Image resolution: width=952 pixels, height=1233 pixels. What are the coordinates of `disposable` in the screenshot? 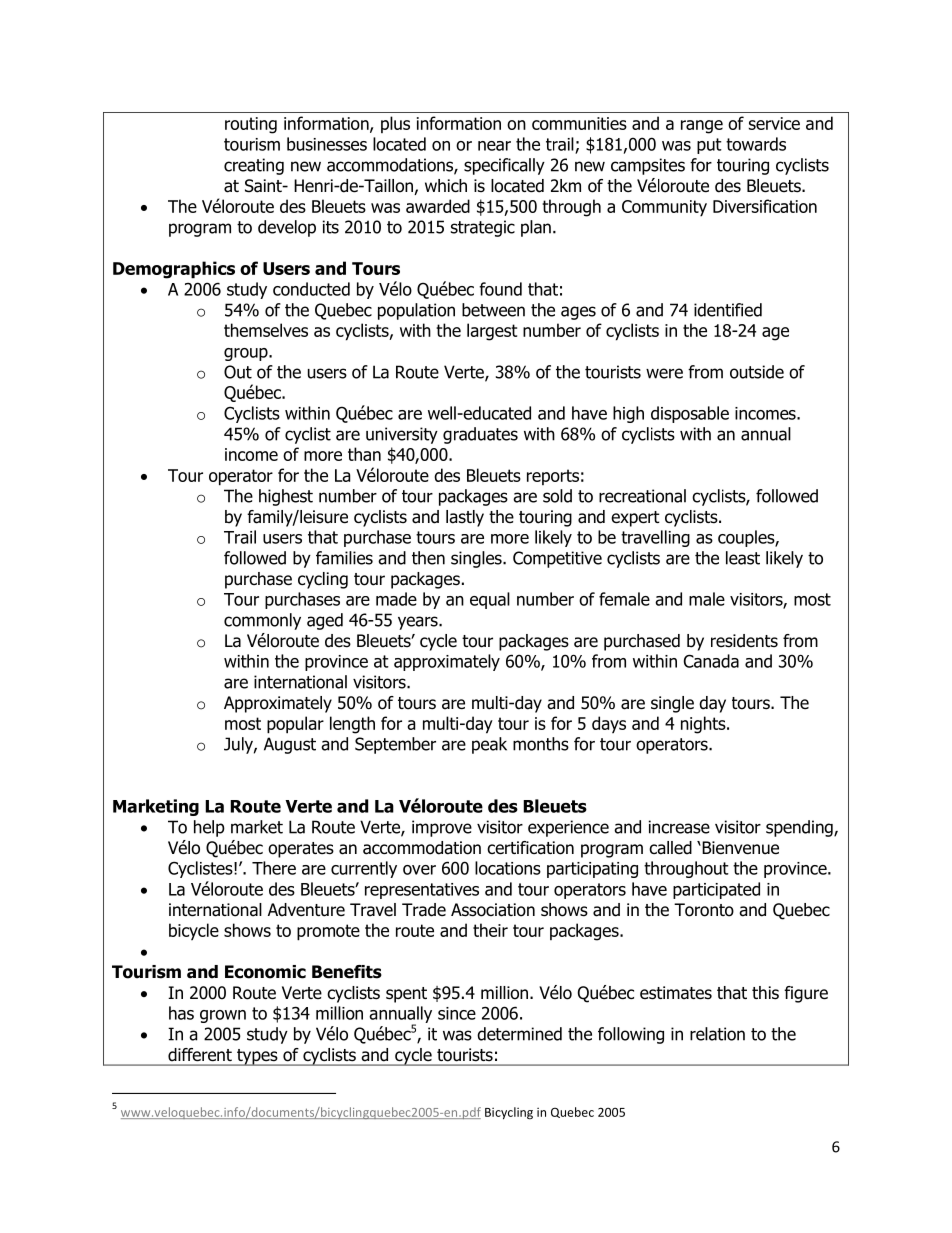 It's located at (690, 414).
